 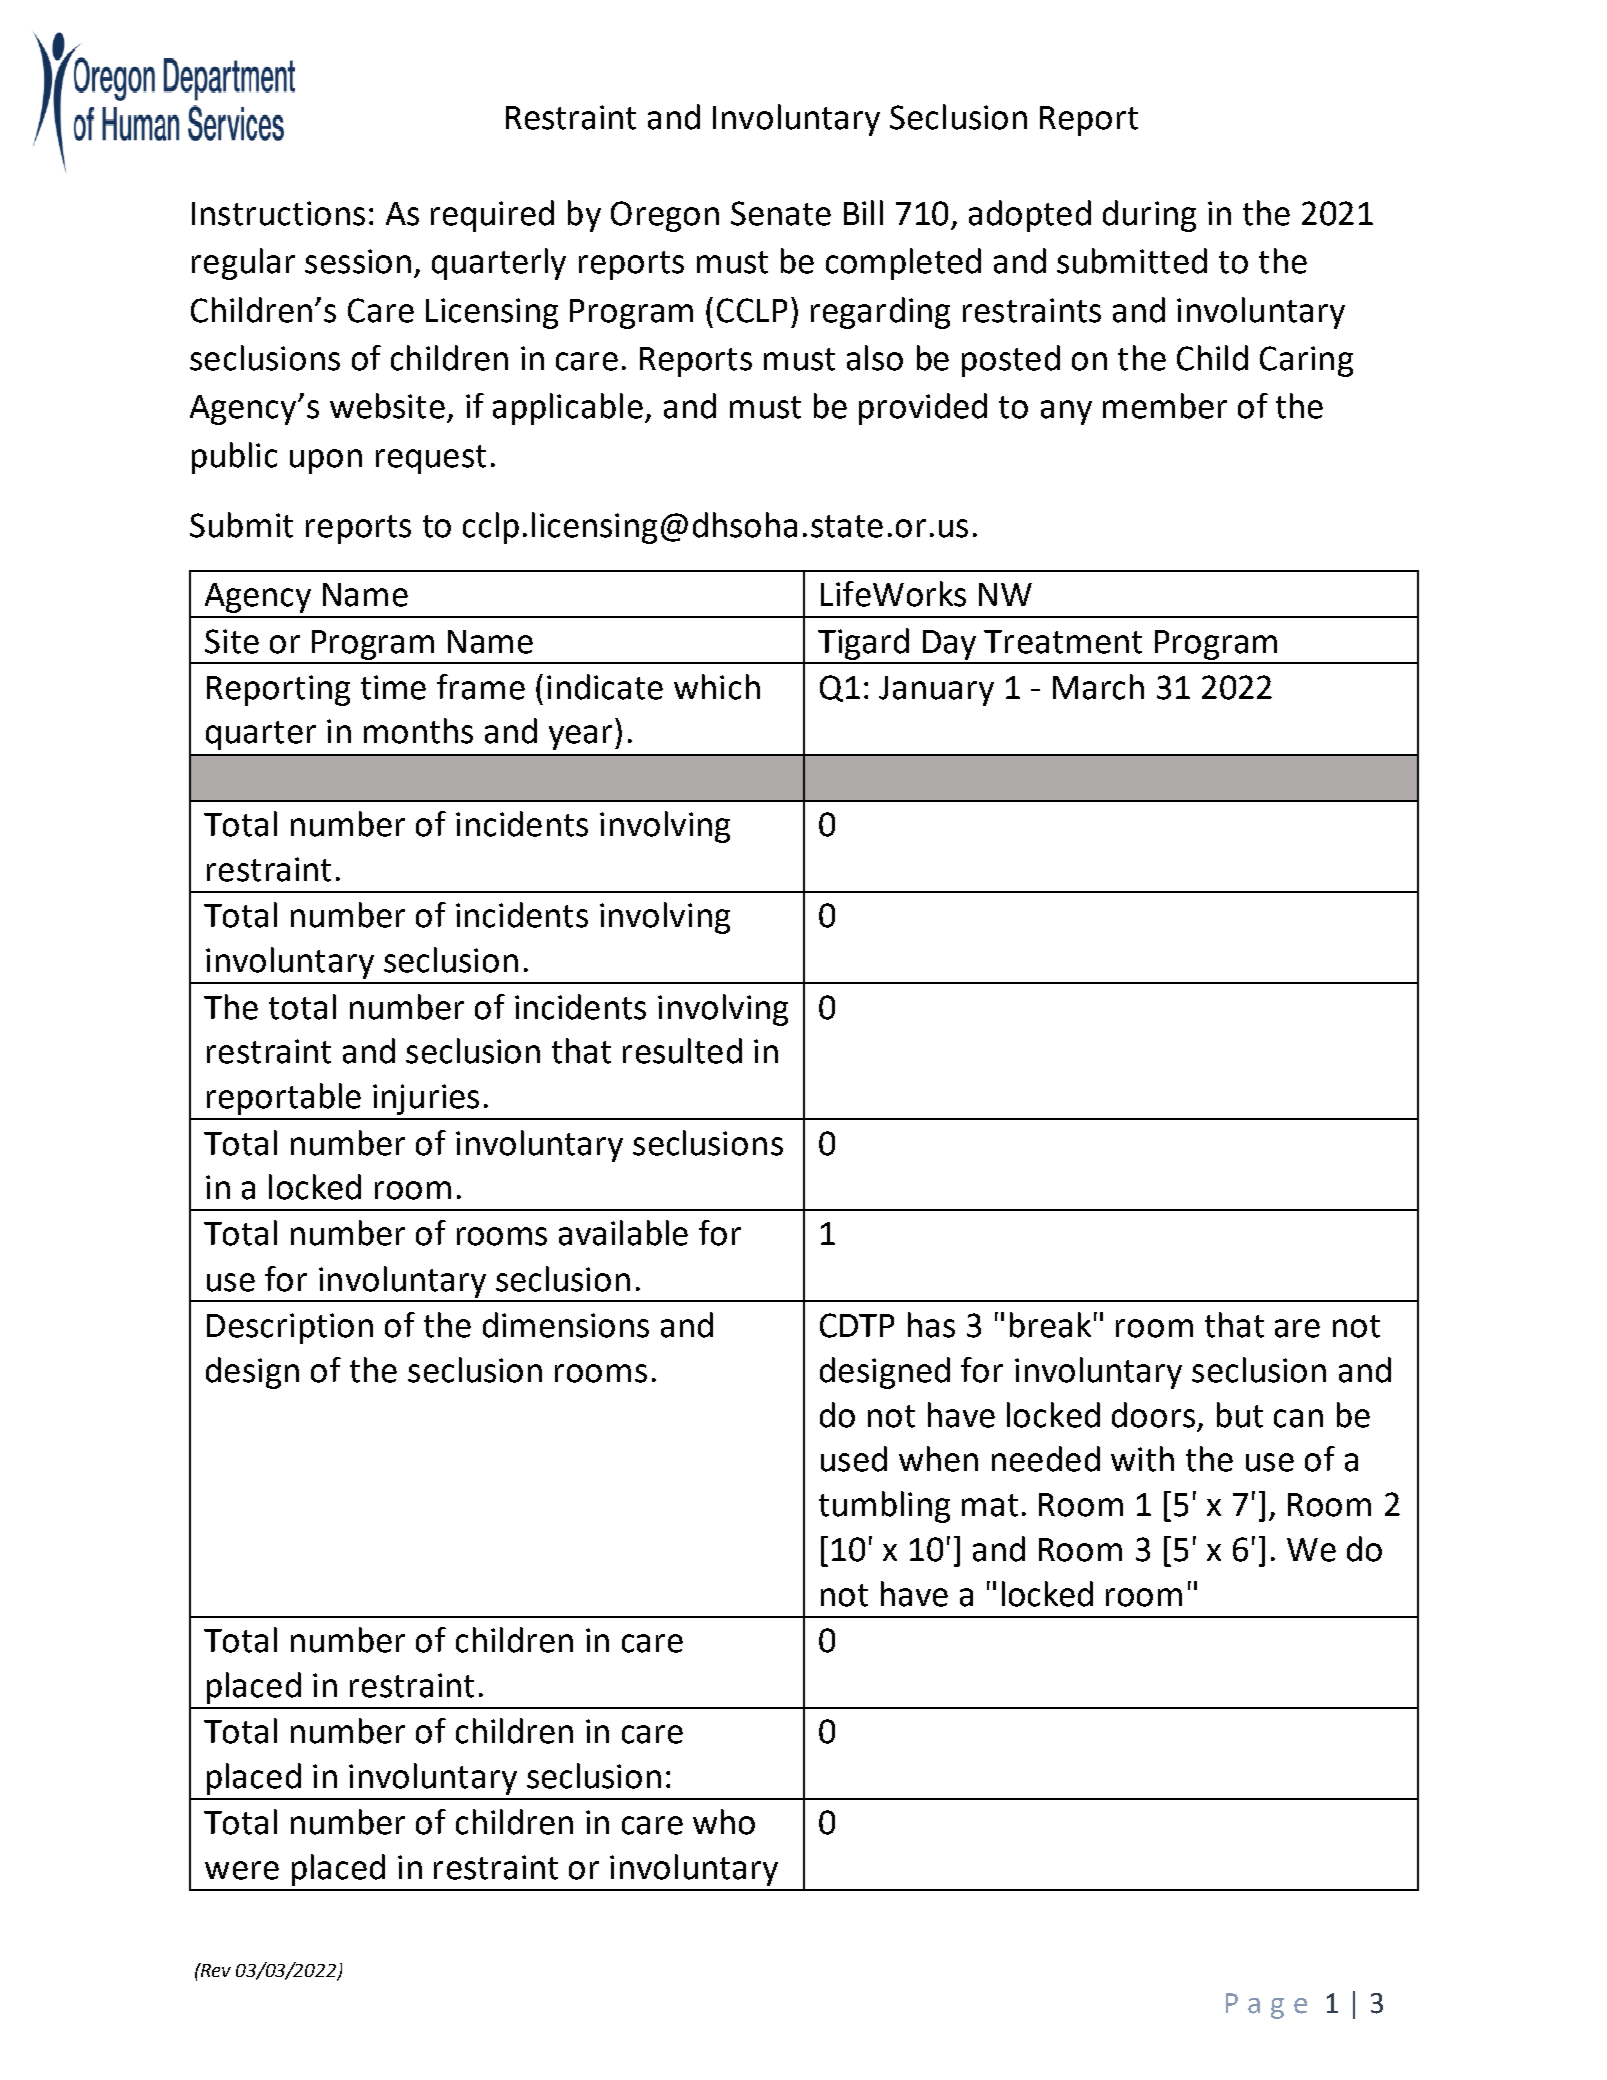 I want to click on session, so click(x=358, y=261).
